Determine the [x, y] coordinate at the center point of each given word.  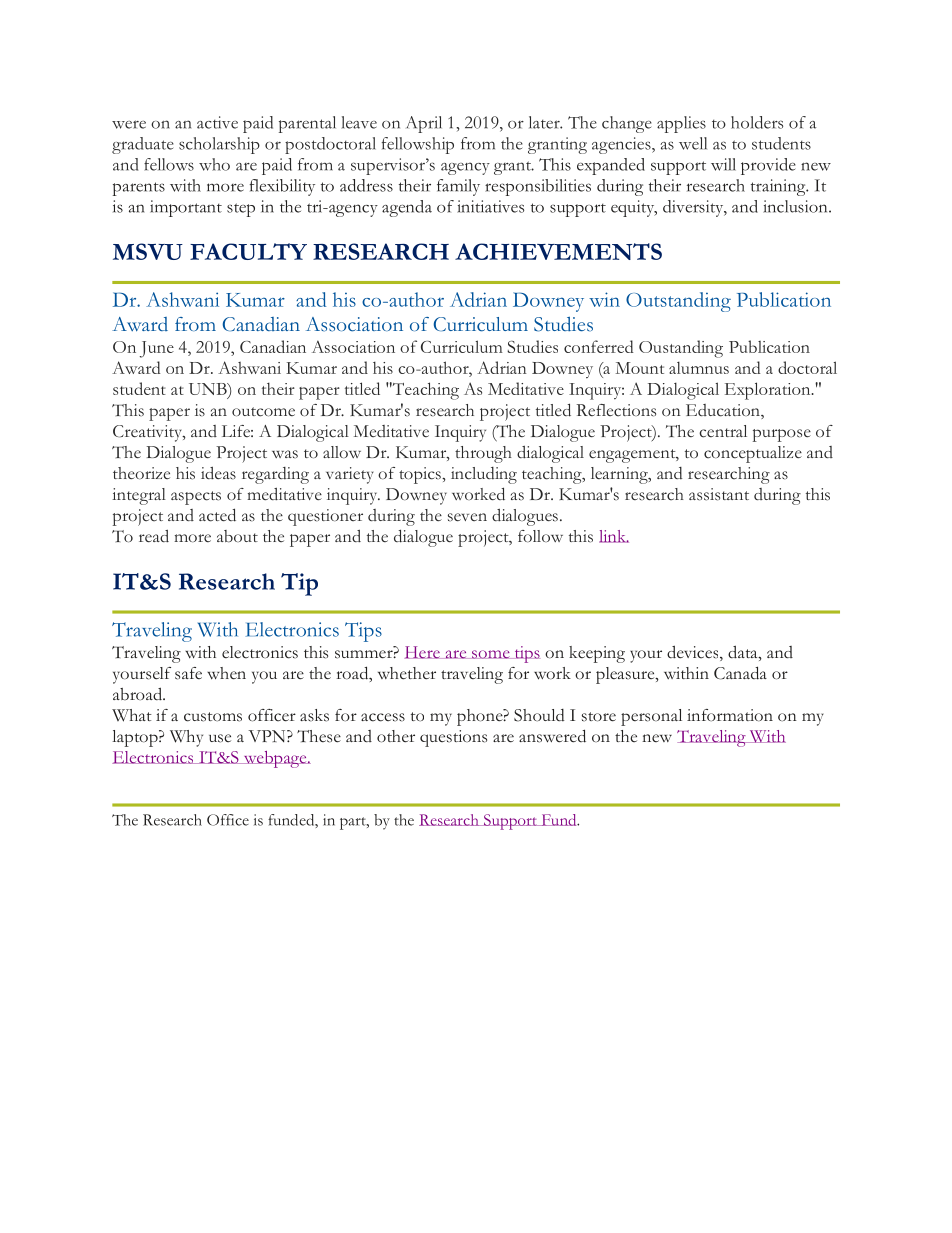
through [483, 454]
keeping [597, 654]
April [424, 124]
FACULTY [248, 251]
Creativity [148, 433]
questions [453, 738]
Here [423, 652]
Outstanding [678, 302]
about [237, 536]
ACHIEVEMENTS [558, 251]
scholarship [219, 145]
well [693, 143]
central [723, 431]
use [220, 738]
